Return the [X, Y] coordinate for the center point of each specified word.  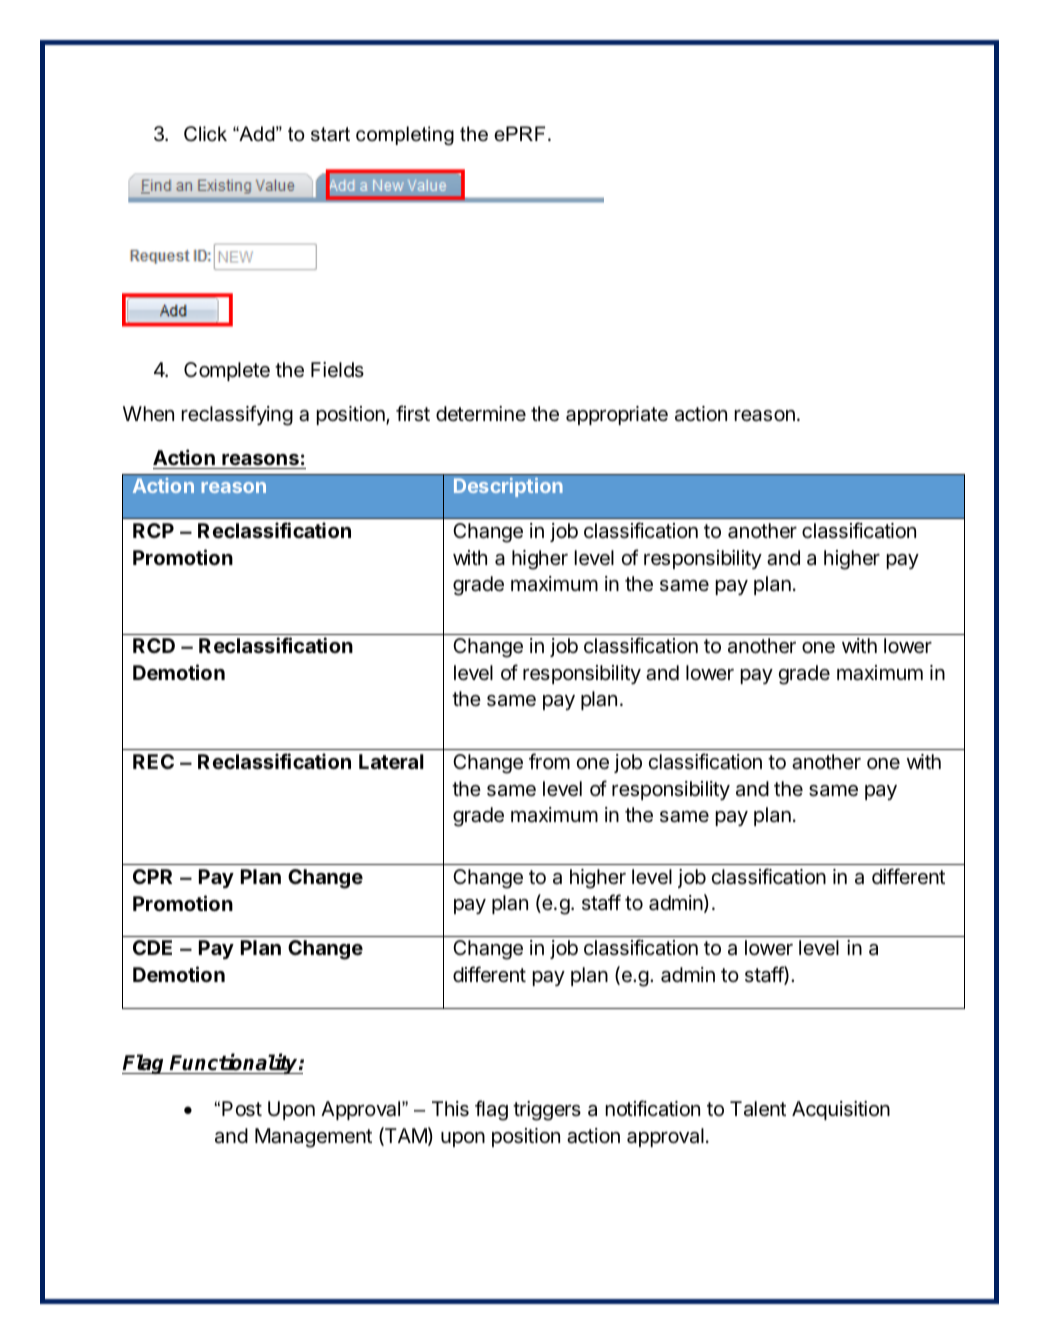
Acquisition [841, 1110]
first [413, 413]
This [450, 1109]
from [549, 761]
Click [205, 134]
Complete [227, 371]
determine [481, 413]
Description [508, 487]
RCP [153, 530]
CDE [152, 947]
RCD [154, 645]
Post [242, 1109]
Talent [758, 1109]
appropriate [617, 415]
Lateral [391, 761]
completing [405, 136]
